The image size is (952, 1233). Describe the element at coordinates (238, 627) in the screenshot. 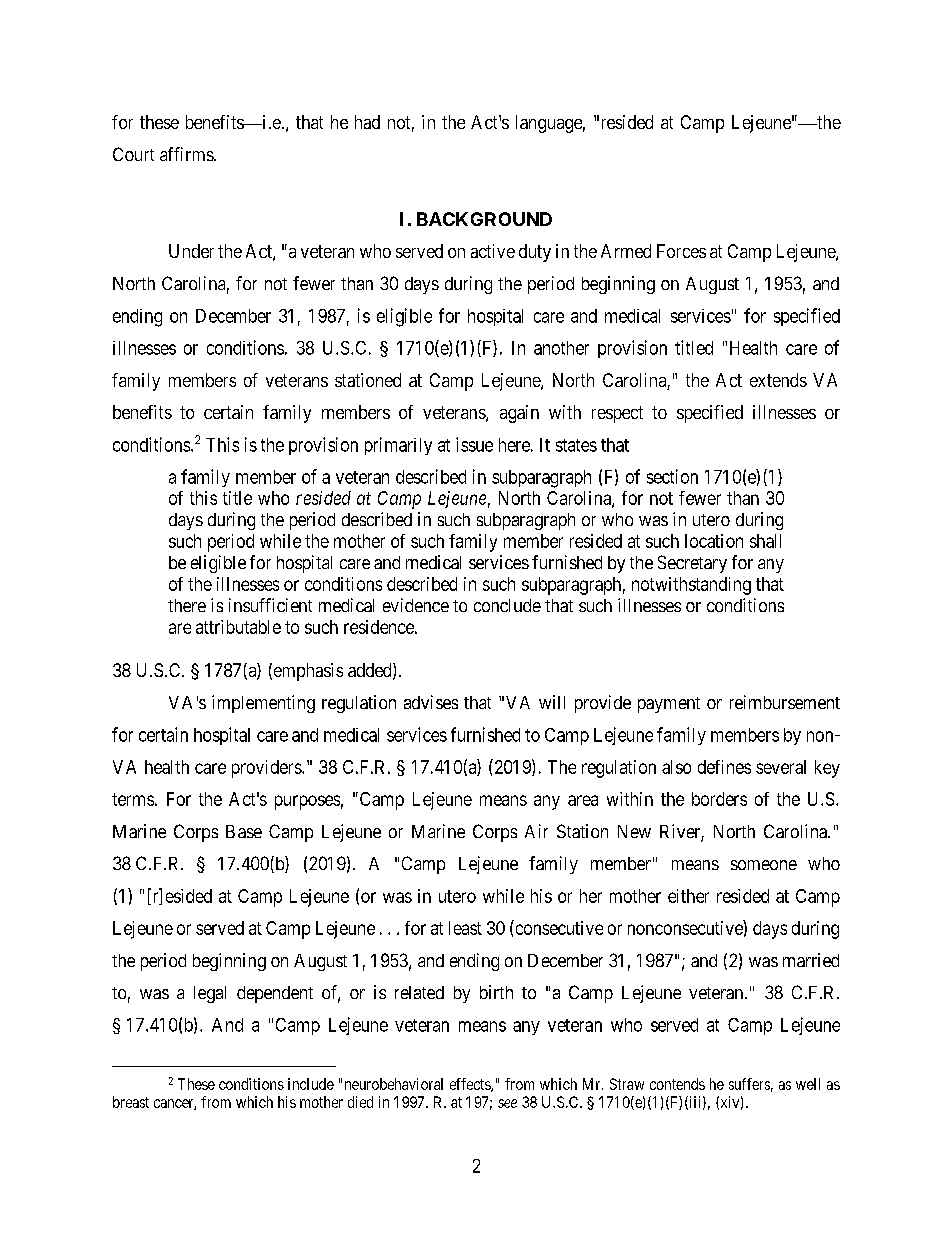

I see `attributable` at that location.
